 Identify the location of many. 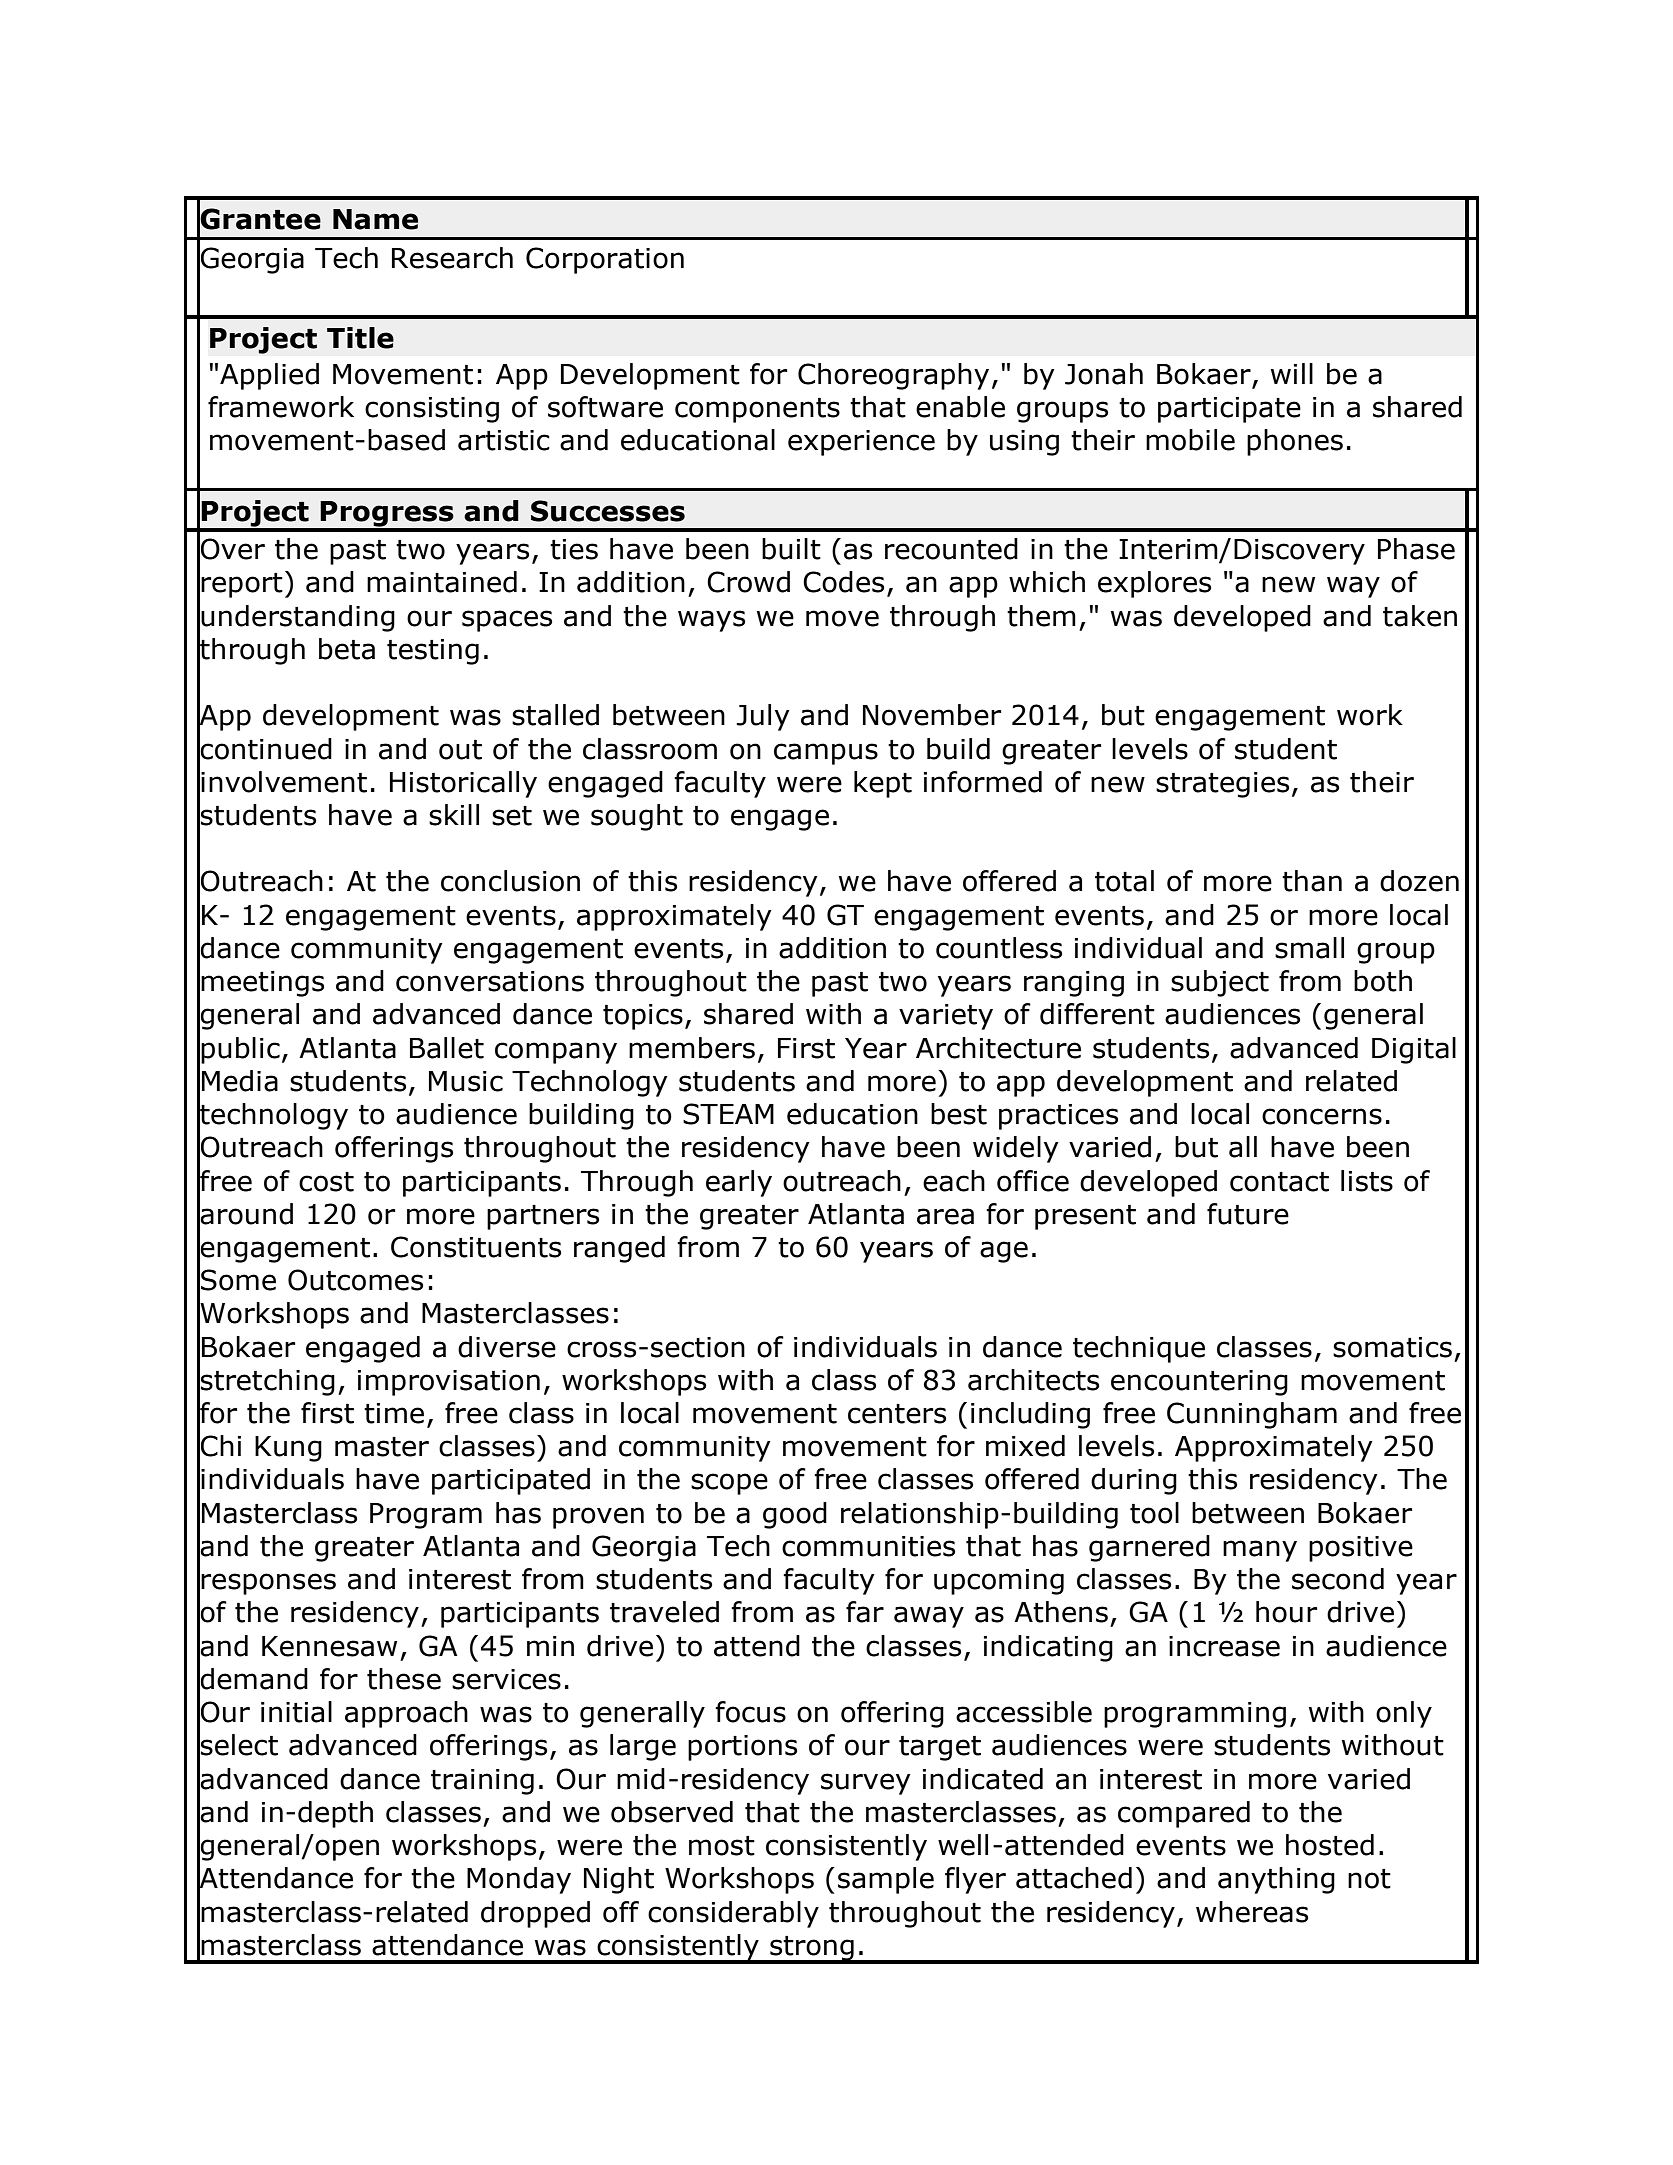
(1260, 1551).
